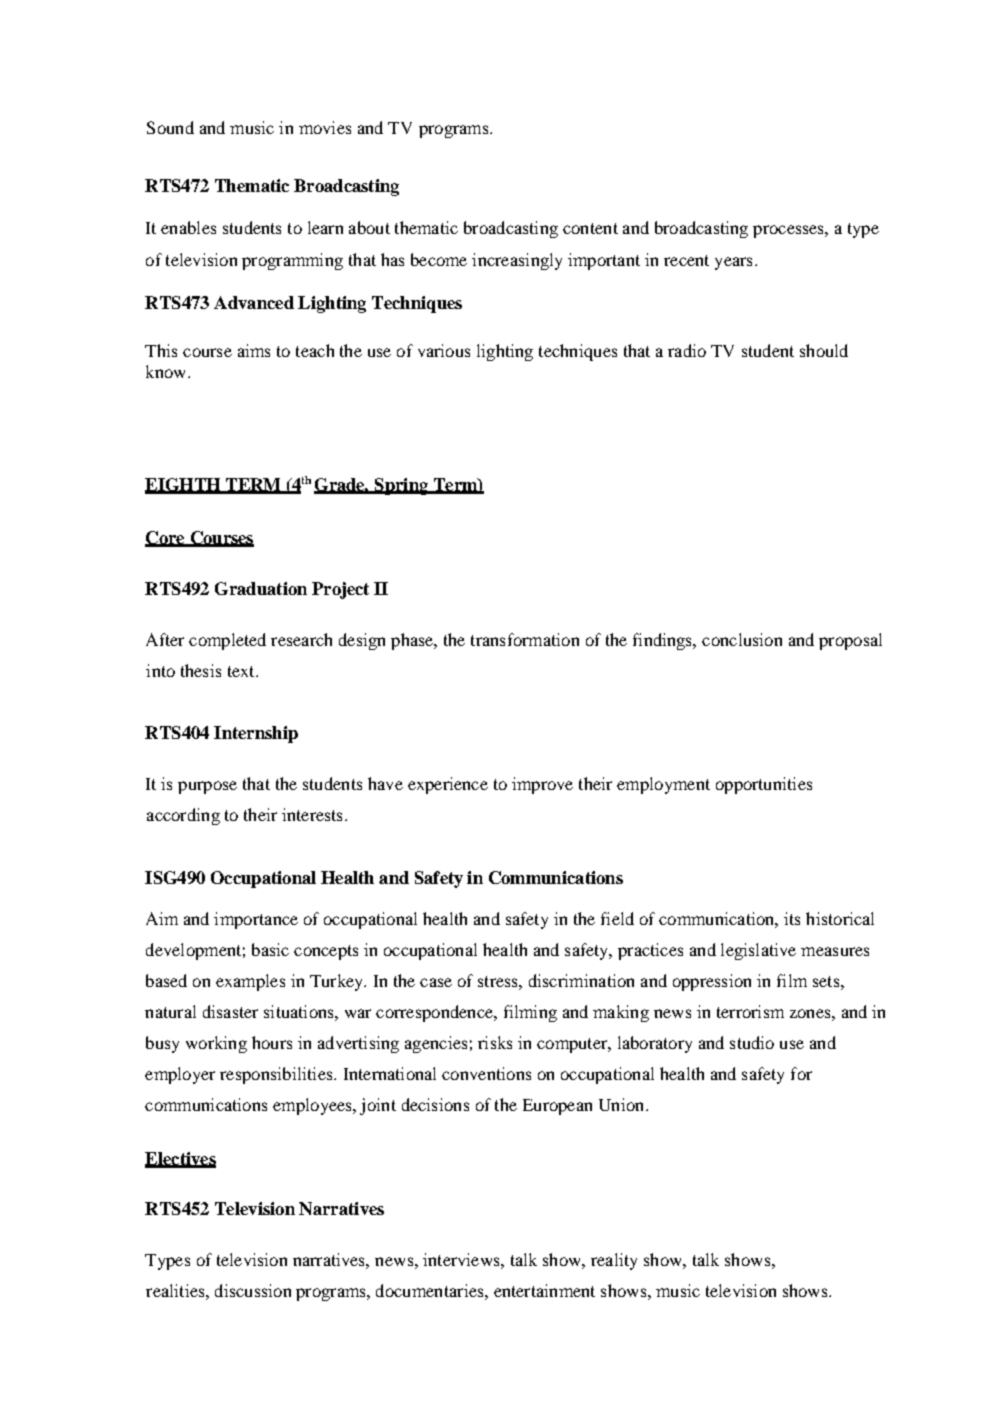  What do you see at coordinates (733, 263) in the page?
I see `years` at bounding box center [733, 263].
